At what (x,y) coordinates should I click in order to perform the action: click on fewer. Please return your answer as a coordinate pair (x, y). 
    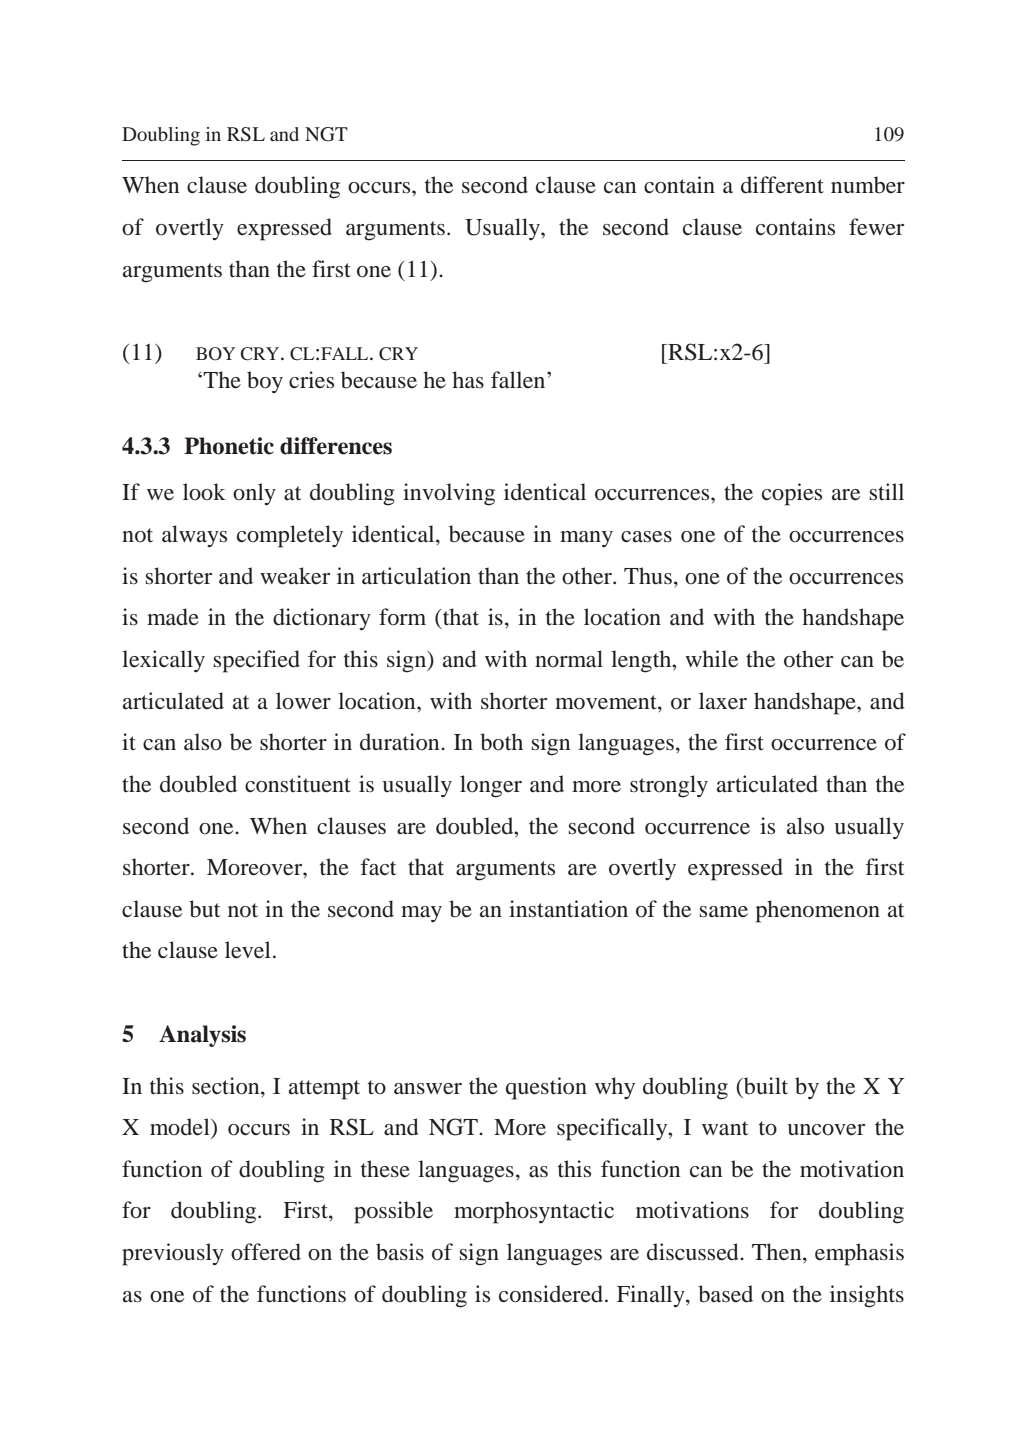
    Looking at the image, I should click on (876, 227).
